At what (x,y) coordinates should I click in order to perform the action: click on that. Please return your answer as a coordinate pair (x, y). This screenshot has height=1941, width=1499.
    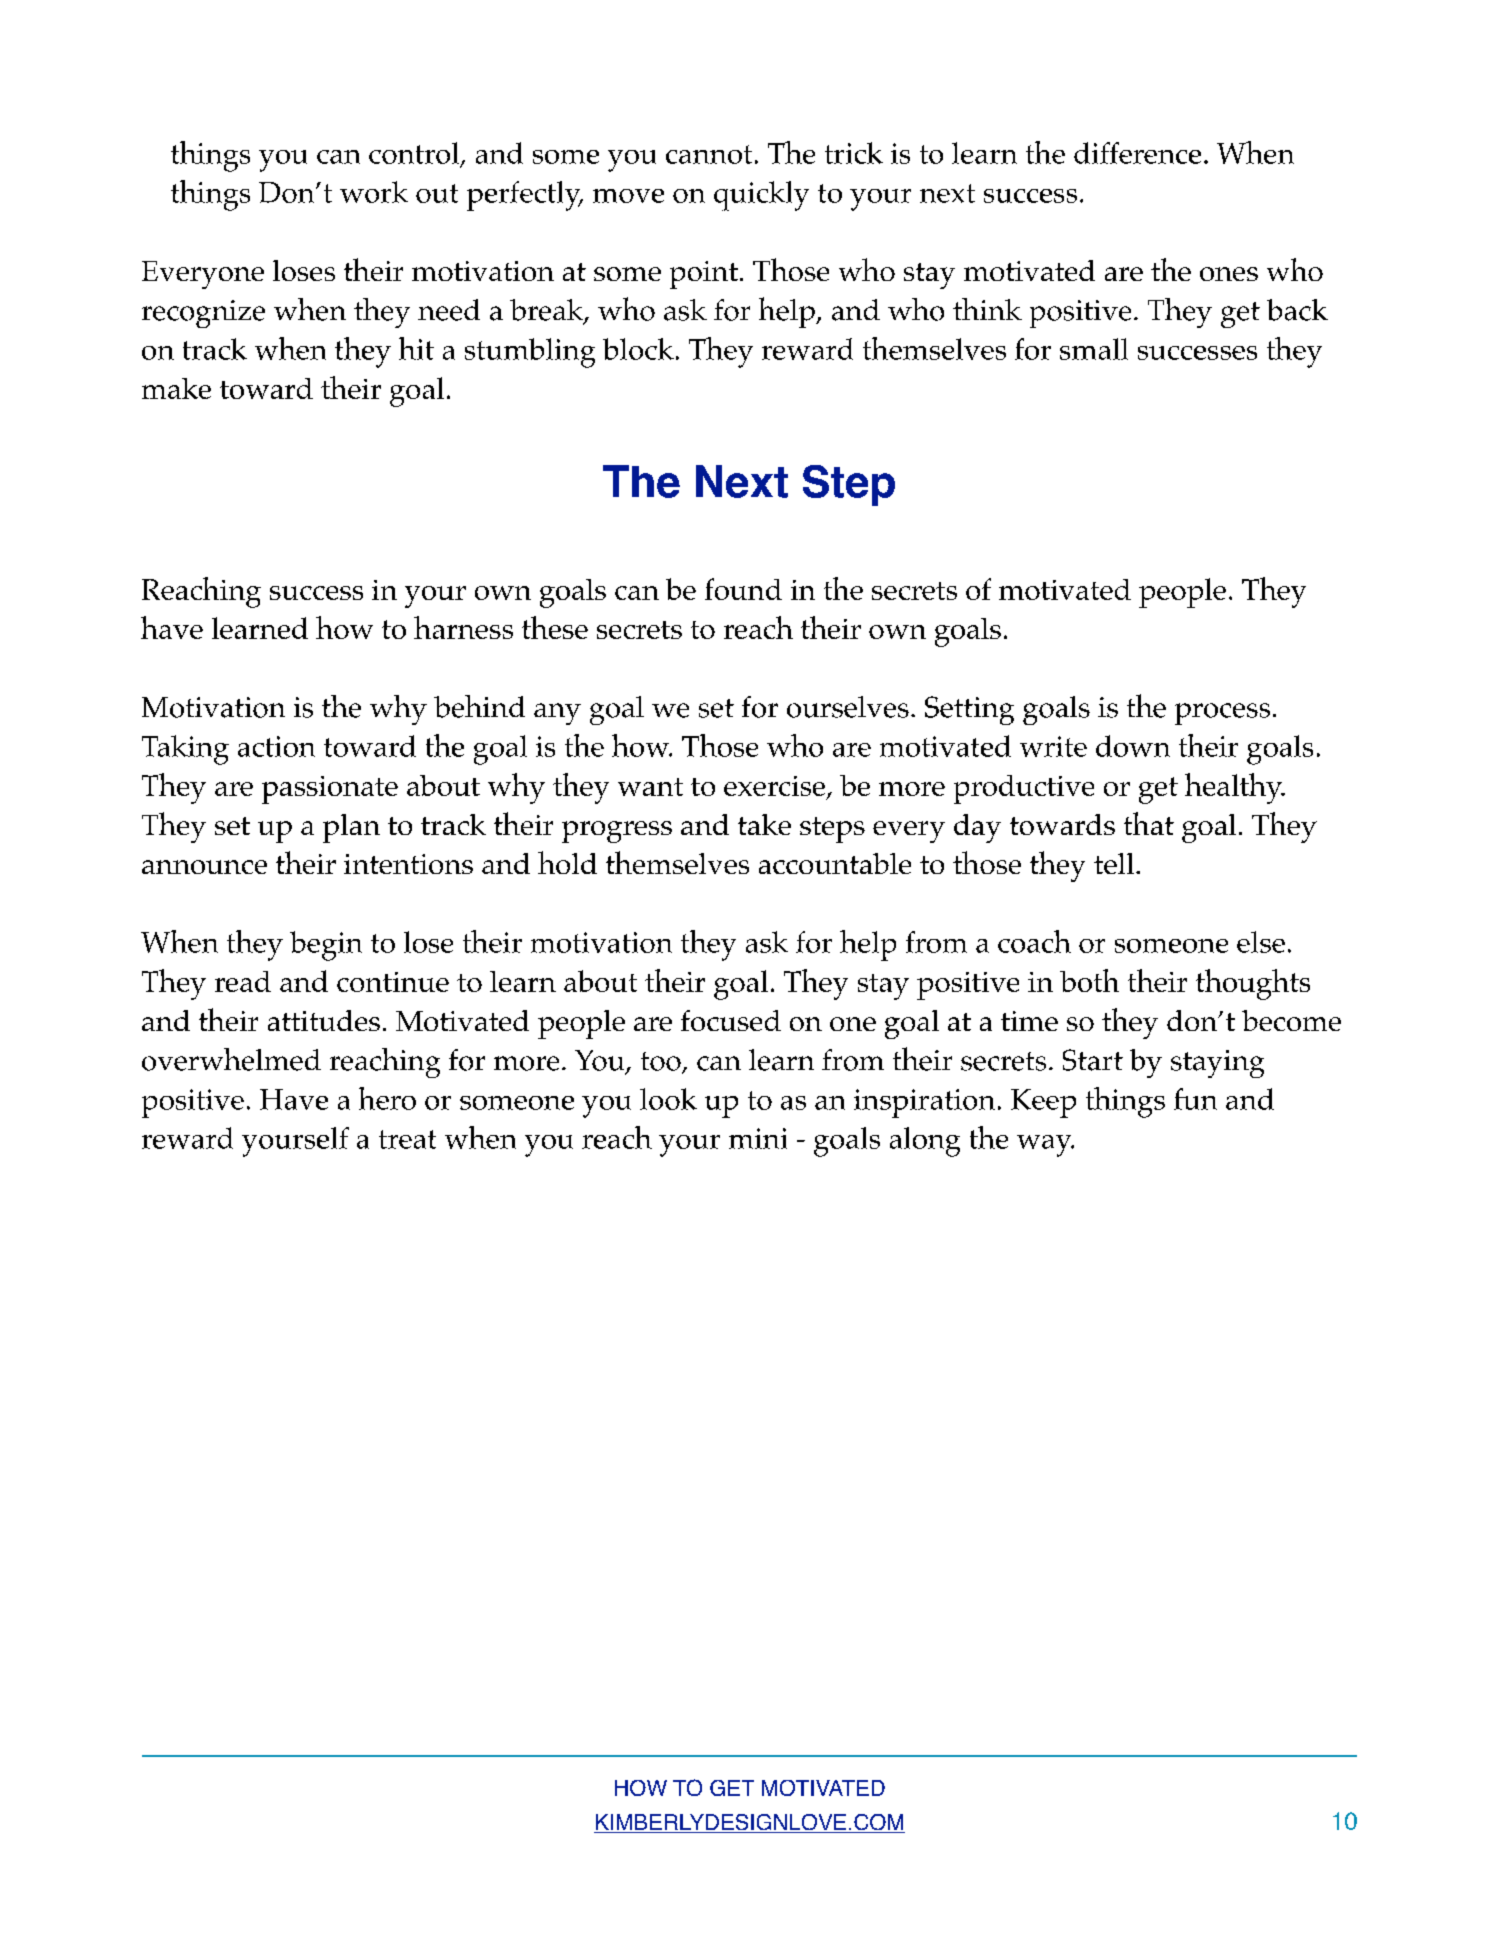
    Looking at the image, I should click on (1149, 823).
